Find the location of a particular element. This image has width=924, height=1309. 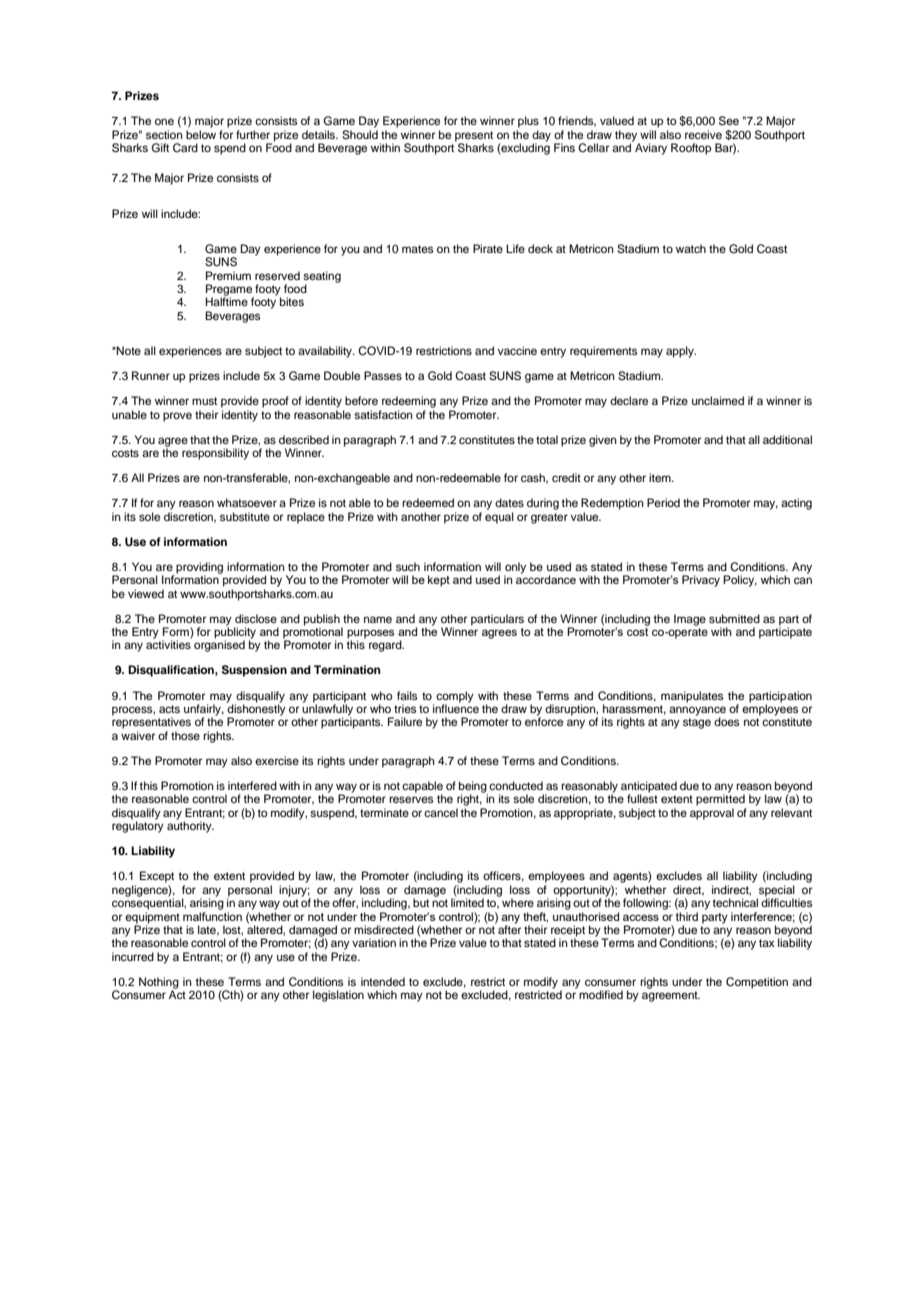

below is located at coordinates (201, 134).
